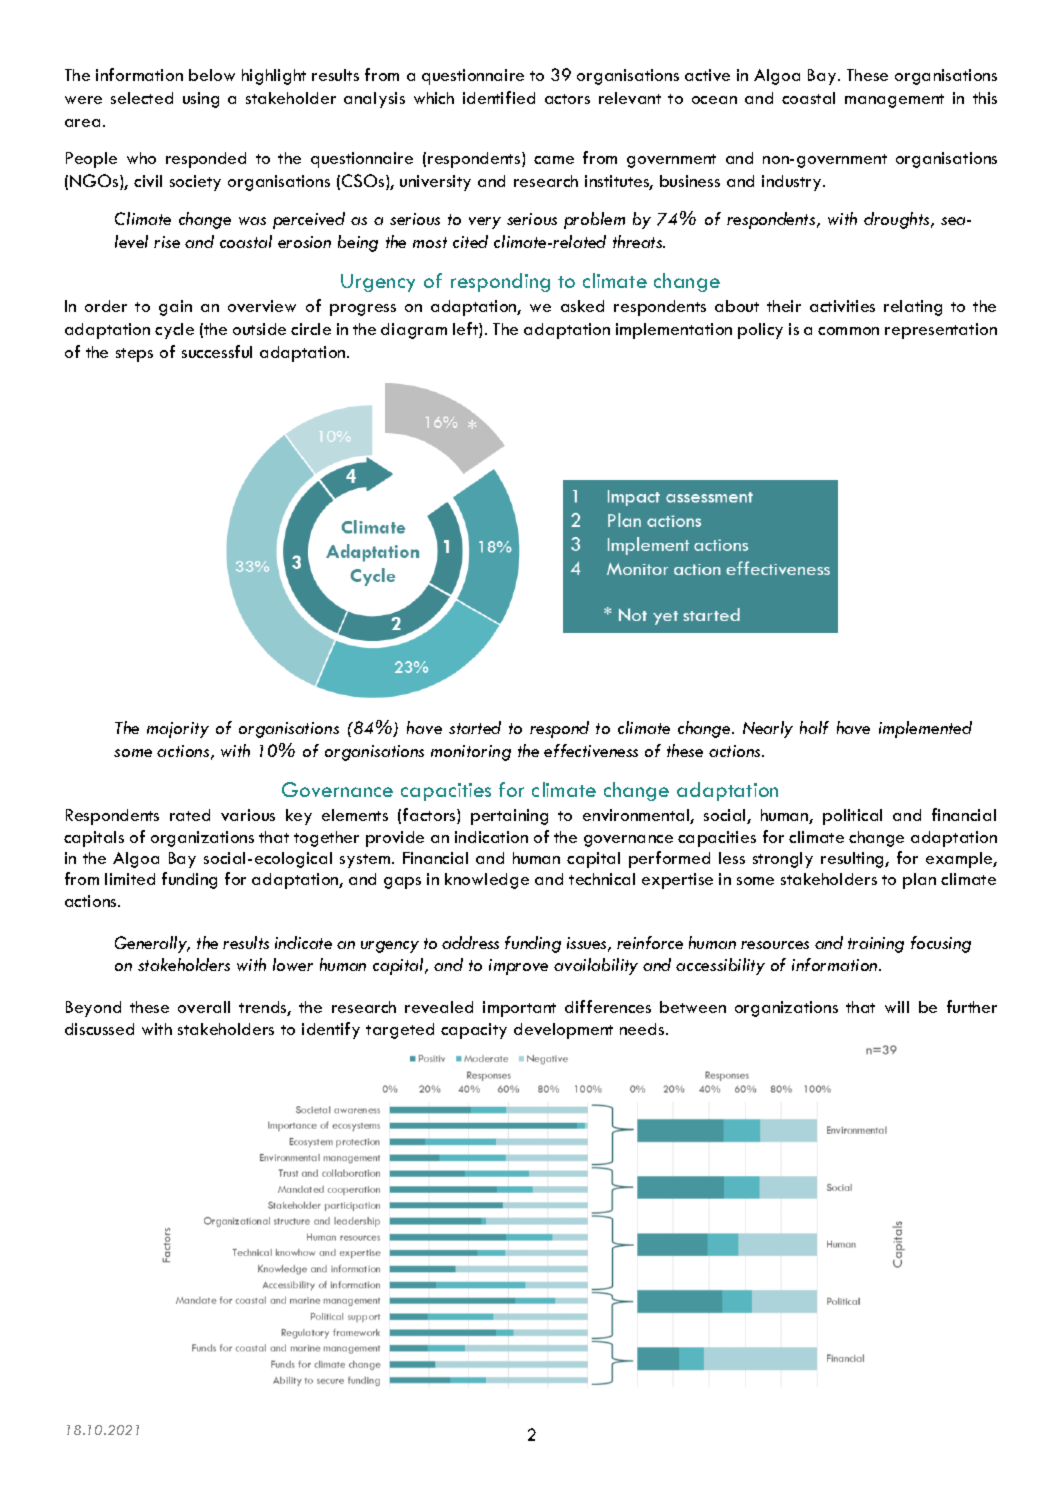 The height and width of the screenshot is (1502, 1062). Describe the element at coordinates (848, 331) in the screenshot. I see `common` at that location.
